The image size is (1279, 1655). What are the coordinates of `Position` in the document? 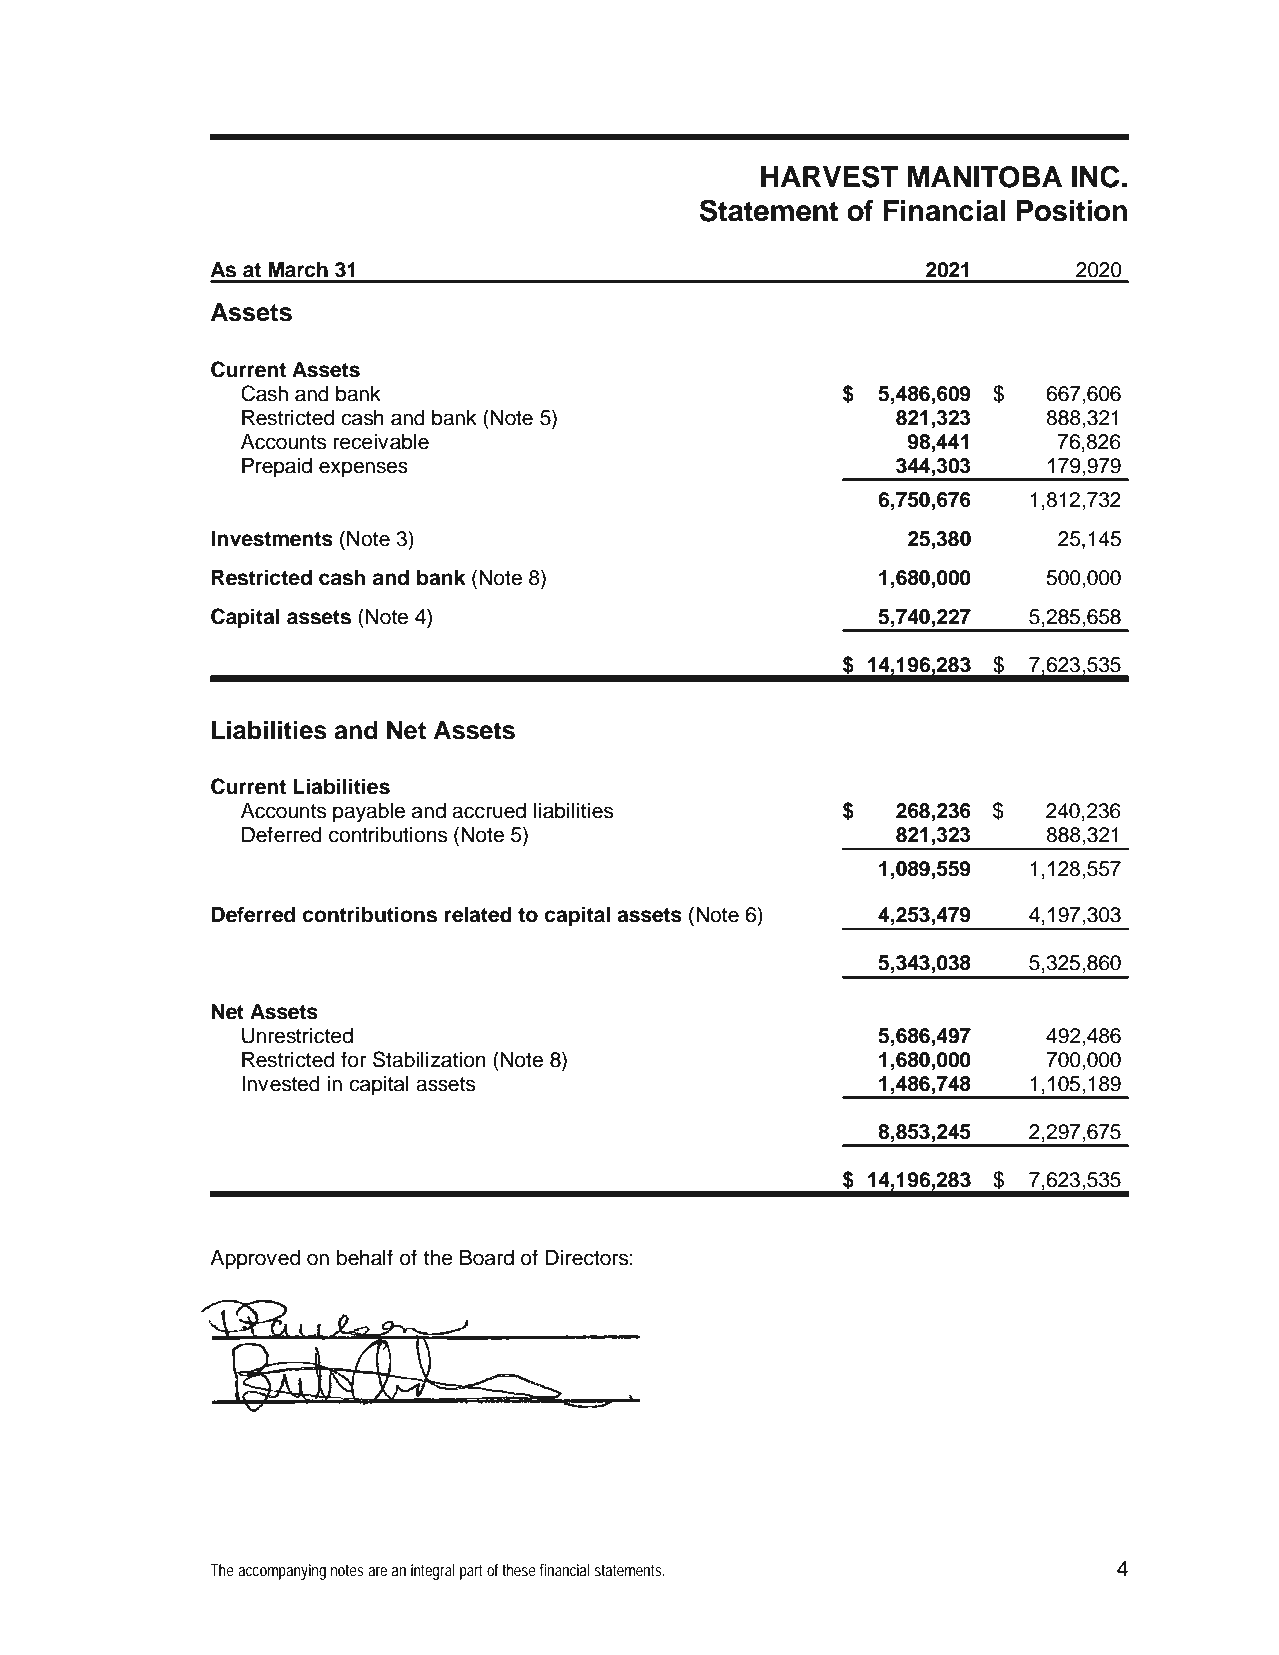 It's located at (1071, 211).
